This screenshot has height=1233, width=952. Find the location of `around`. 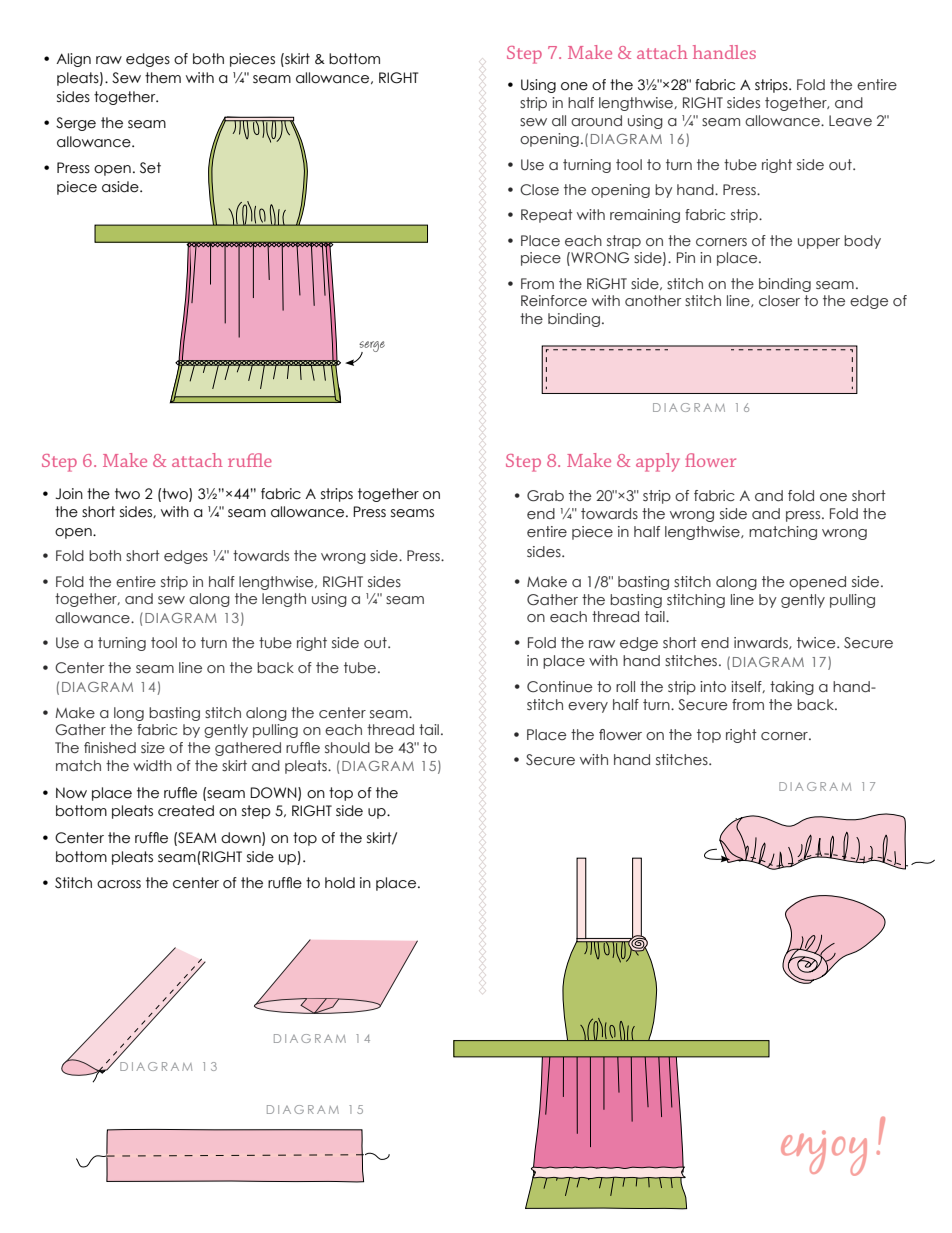

around is located at coordinates (596, 121).
